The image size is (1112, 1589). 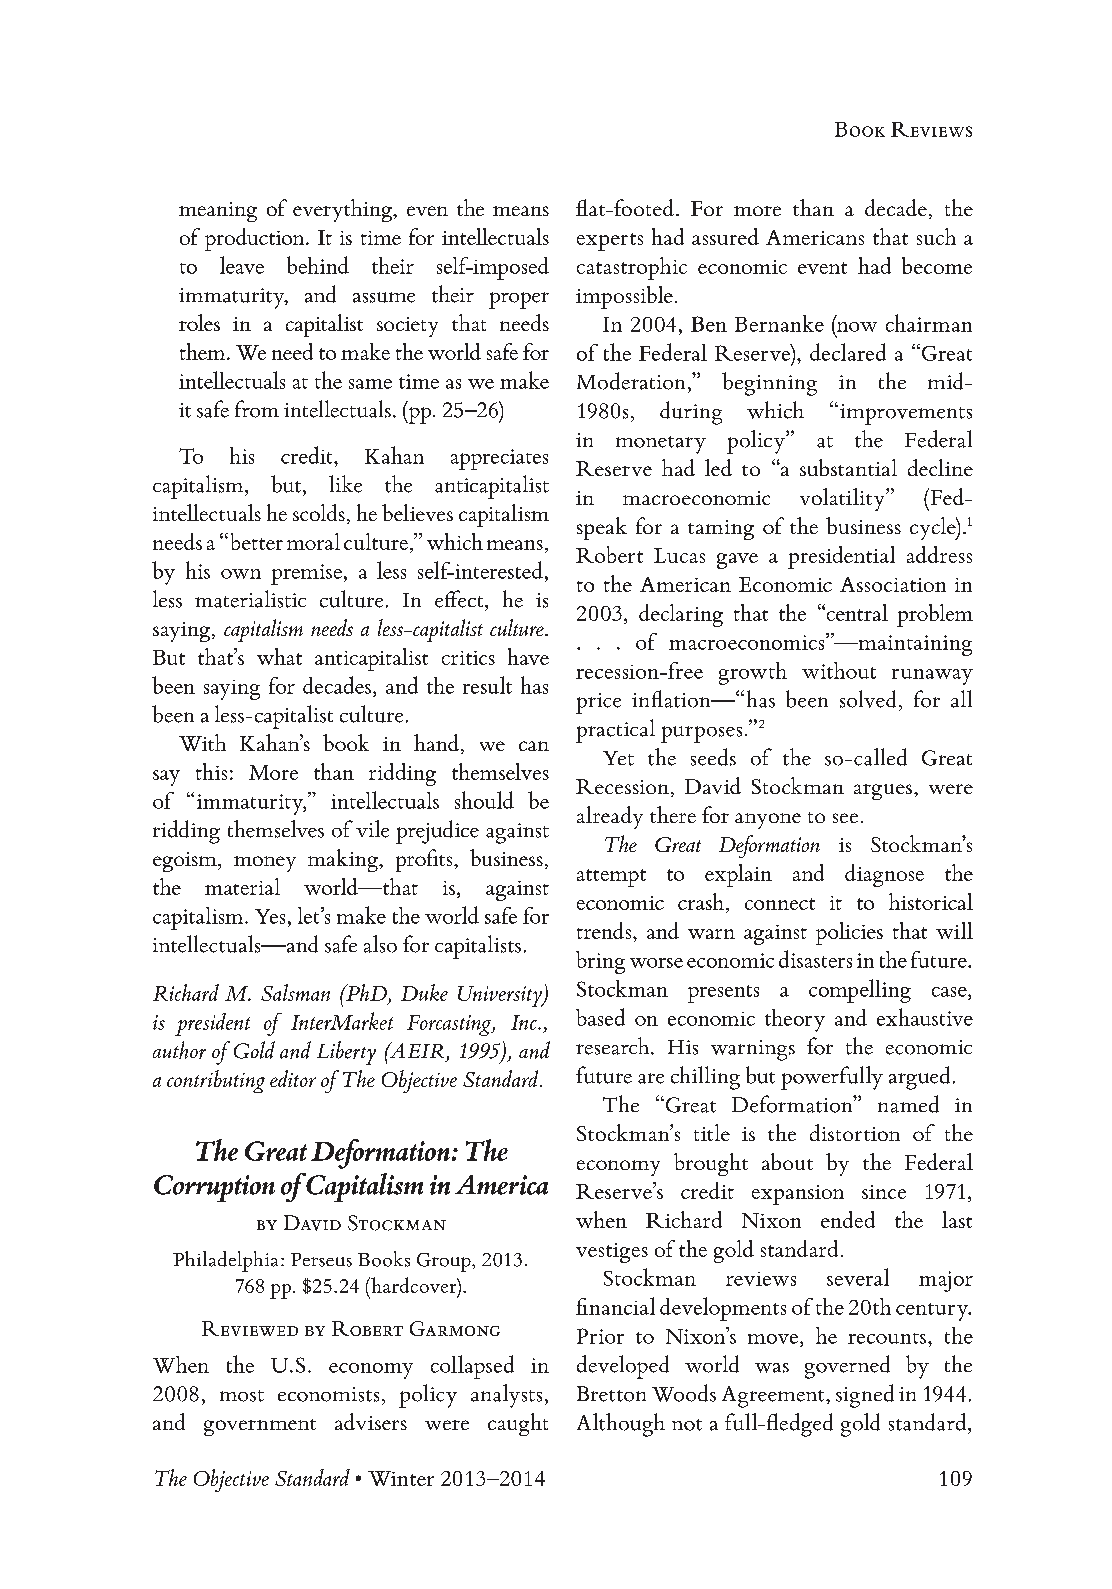 What do you see at coordinates (260, 1427) in the image?
I see `government` at bounding box center [260, 1427].
